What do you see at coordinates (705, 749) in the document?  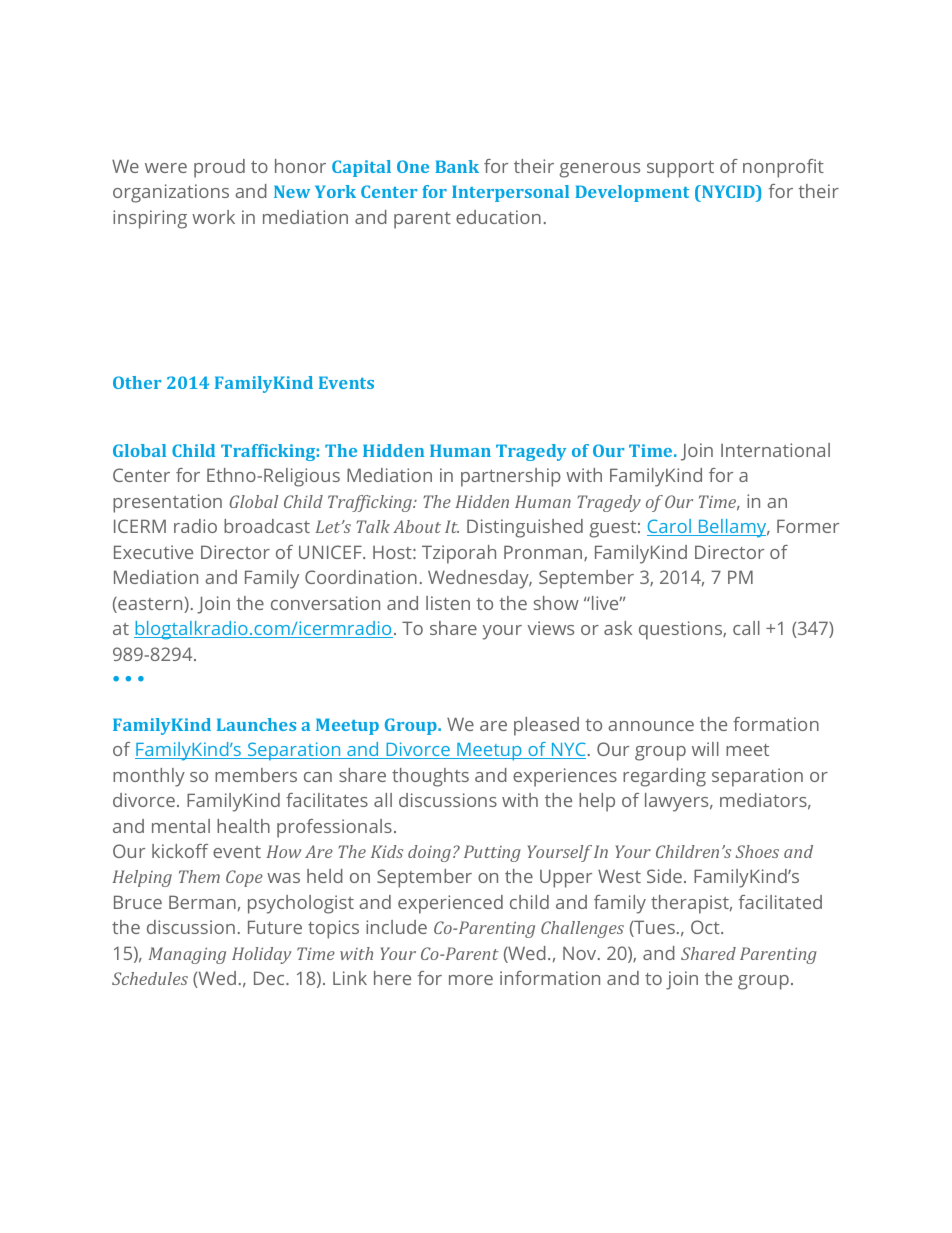 I see `will` at bounding box center [705, 749].
